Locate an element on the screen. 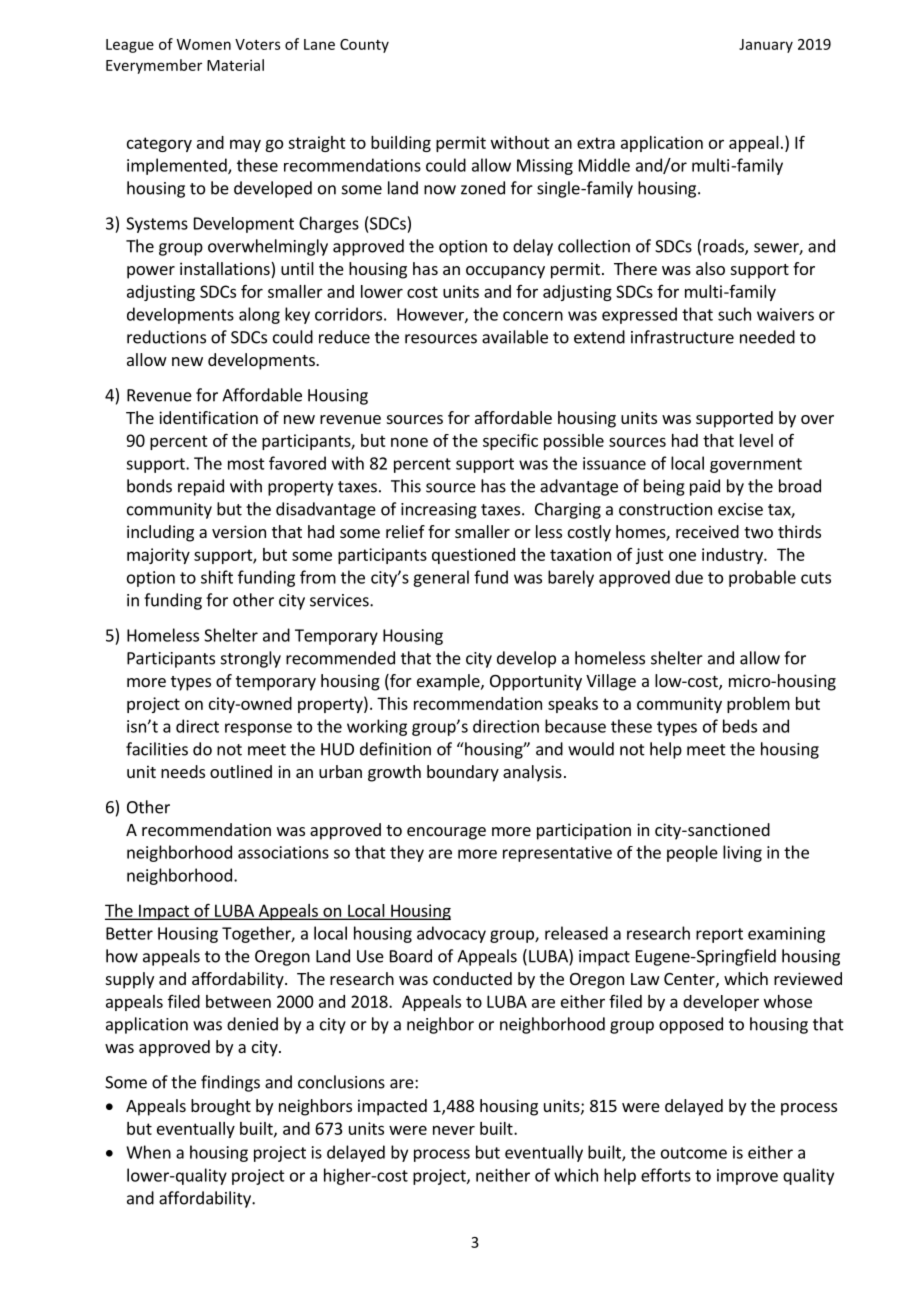  needs is located at coordinates (183, 771).
